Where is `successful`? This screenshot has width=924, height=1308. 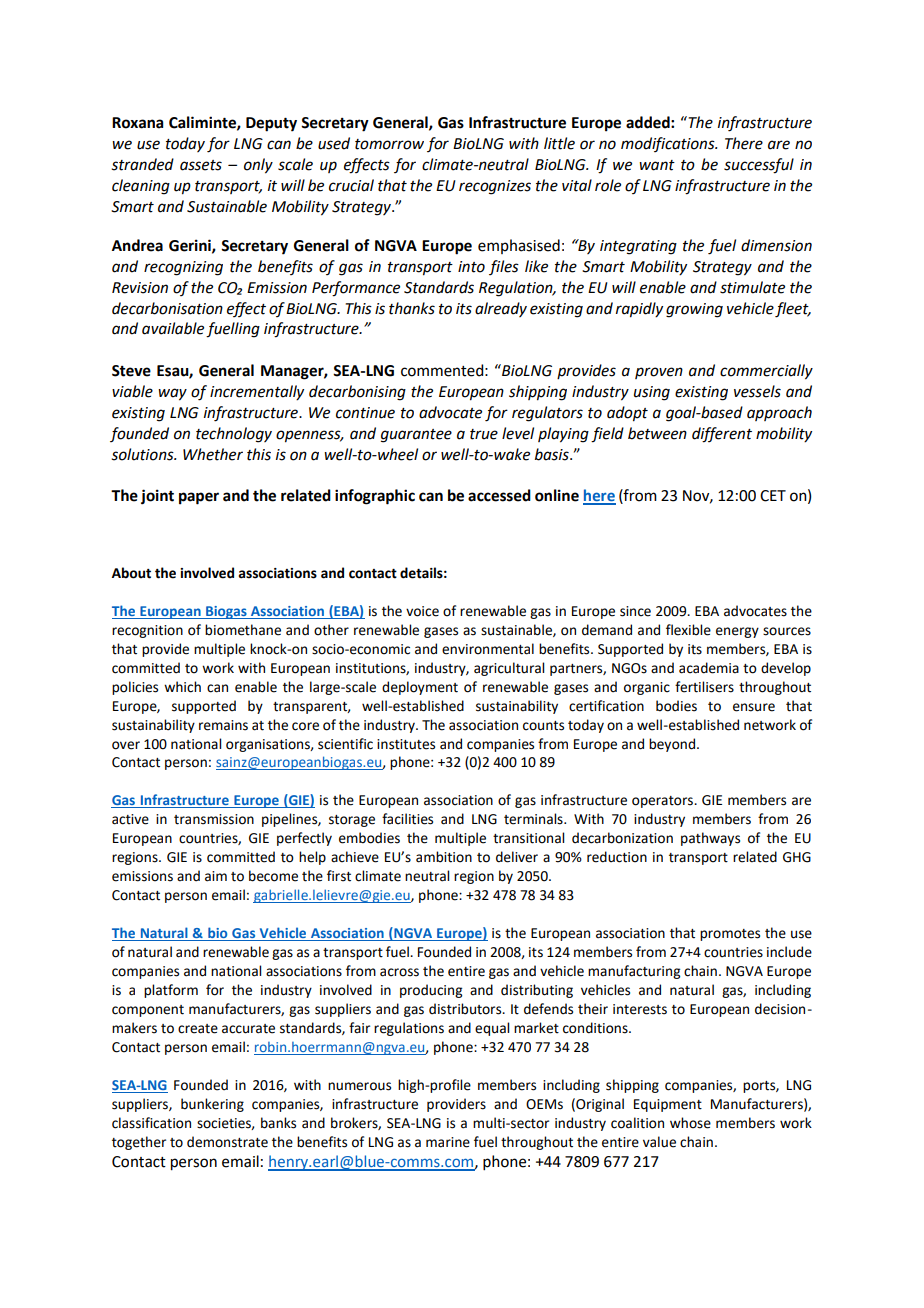 successful is located at coordinates (759, 166).
